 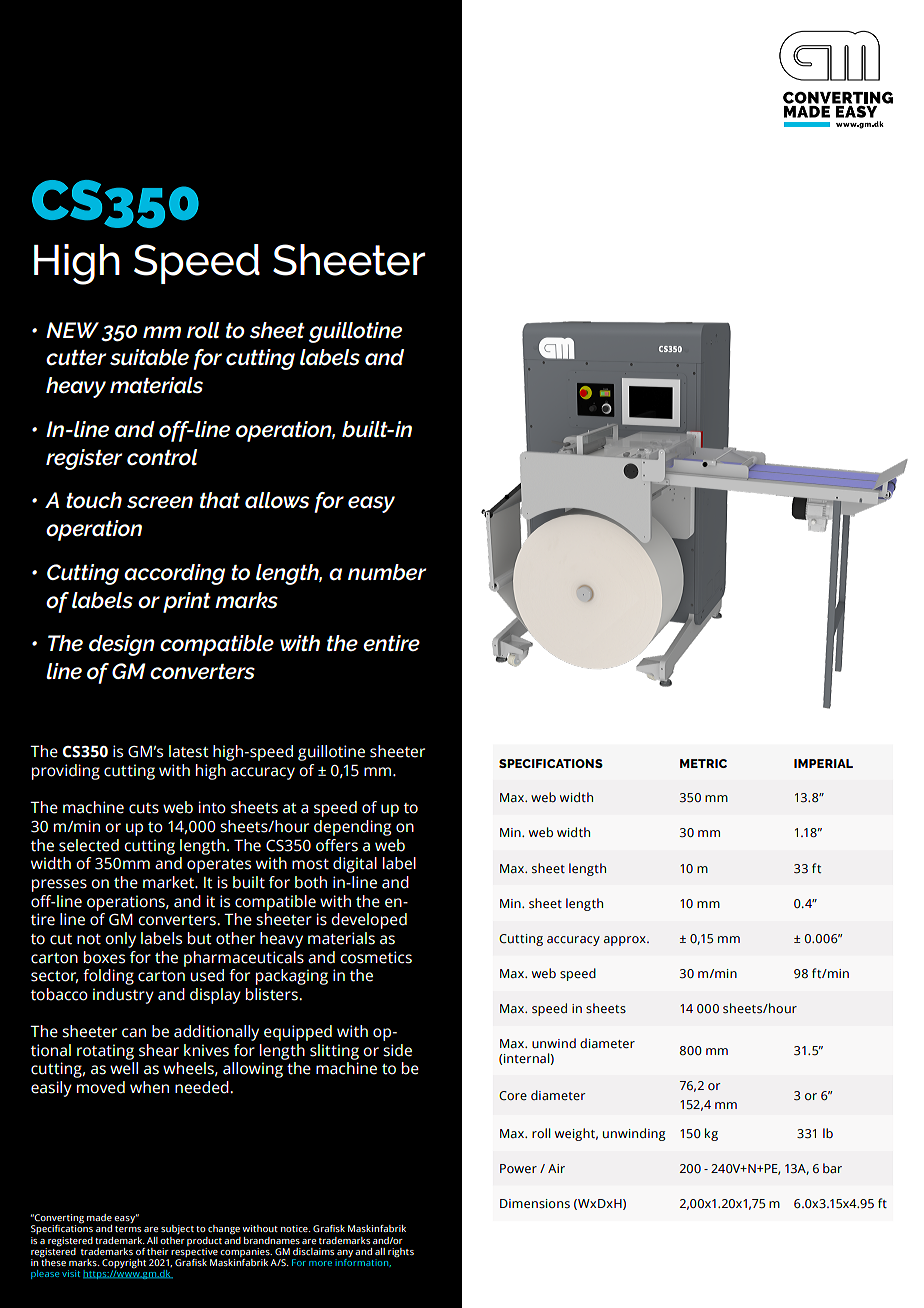 What do you see at coordinates (134, 1033) in the page?
I see `can` at bounding box center [134, 1033].
